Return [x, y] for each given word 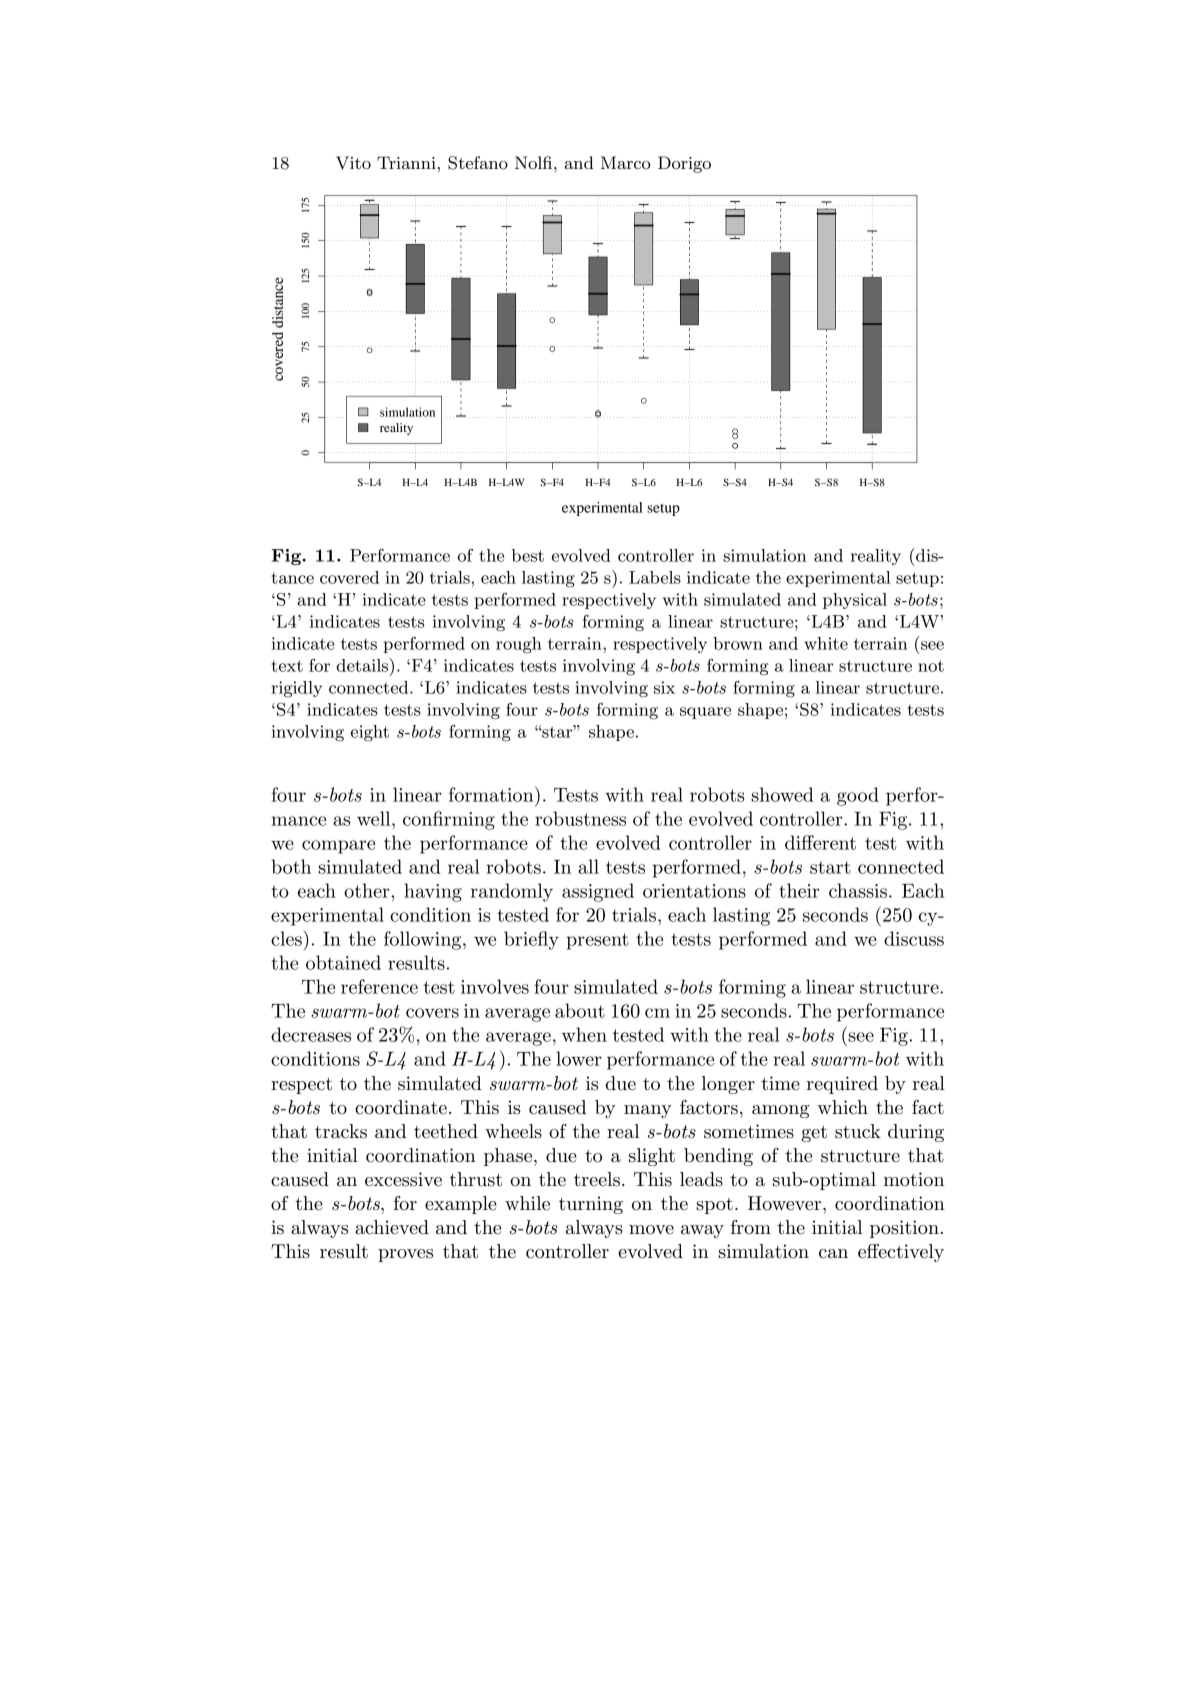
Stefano [478, 163]
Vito [353, 163]
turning [591, 1205]
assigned [598, 892]
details [363, 665]
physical [855, 601]
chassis [858, 890]
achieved [392, 1227]
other [368, 890]
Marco [626, 162]
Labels [655, 577]
